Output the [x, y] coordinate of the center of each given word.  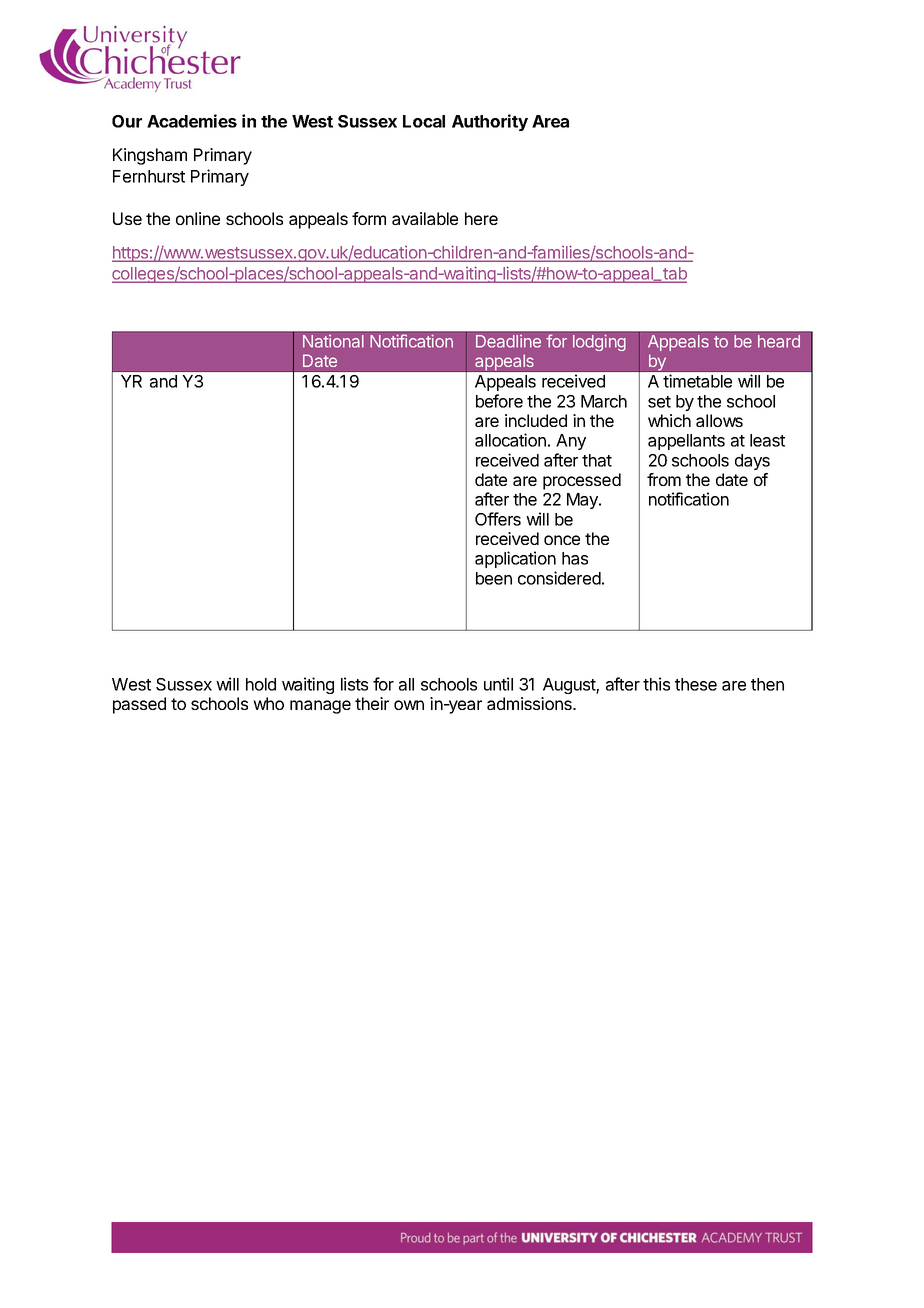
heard [779, 341]
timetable [697, 381]
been [494, 578]
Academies [192, 121]
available [425, 218]
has [575, 558]
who [268, 703]
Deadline [508, 341]
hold [261, 684]
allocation [510, 440]
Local [424, 121]
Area [550, 121]
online [198, 218]
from [664, 479]
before [499, 401]
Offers [498, 519]
